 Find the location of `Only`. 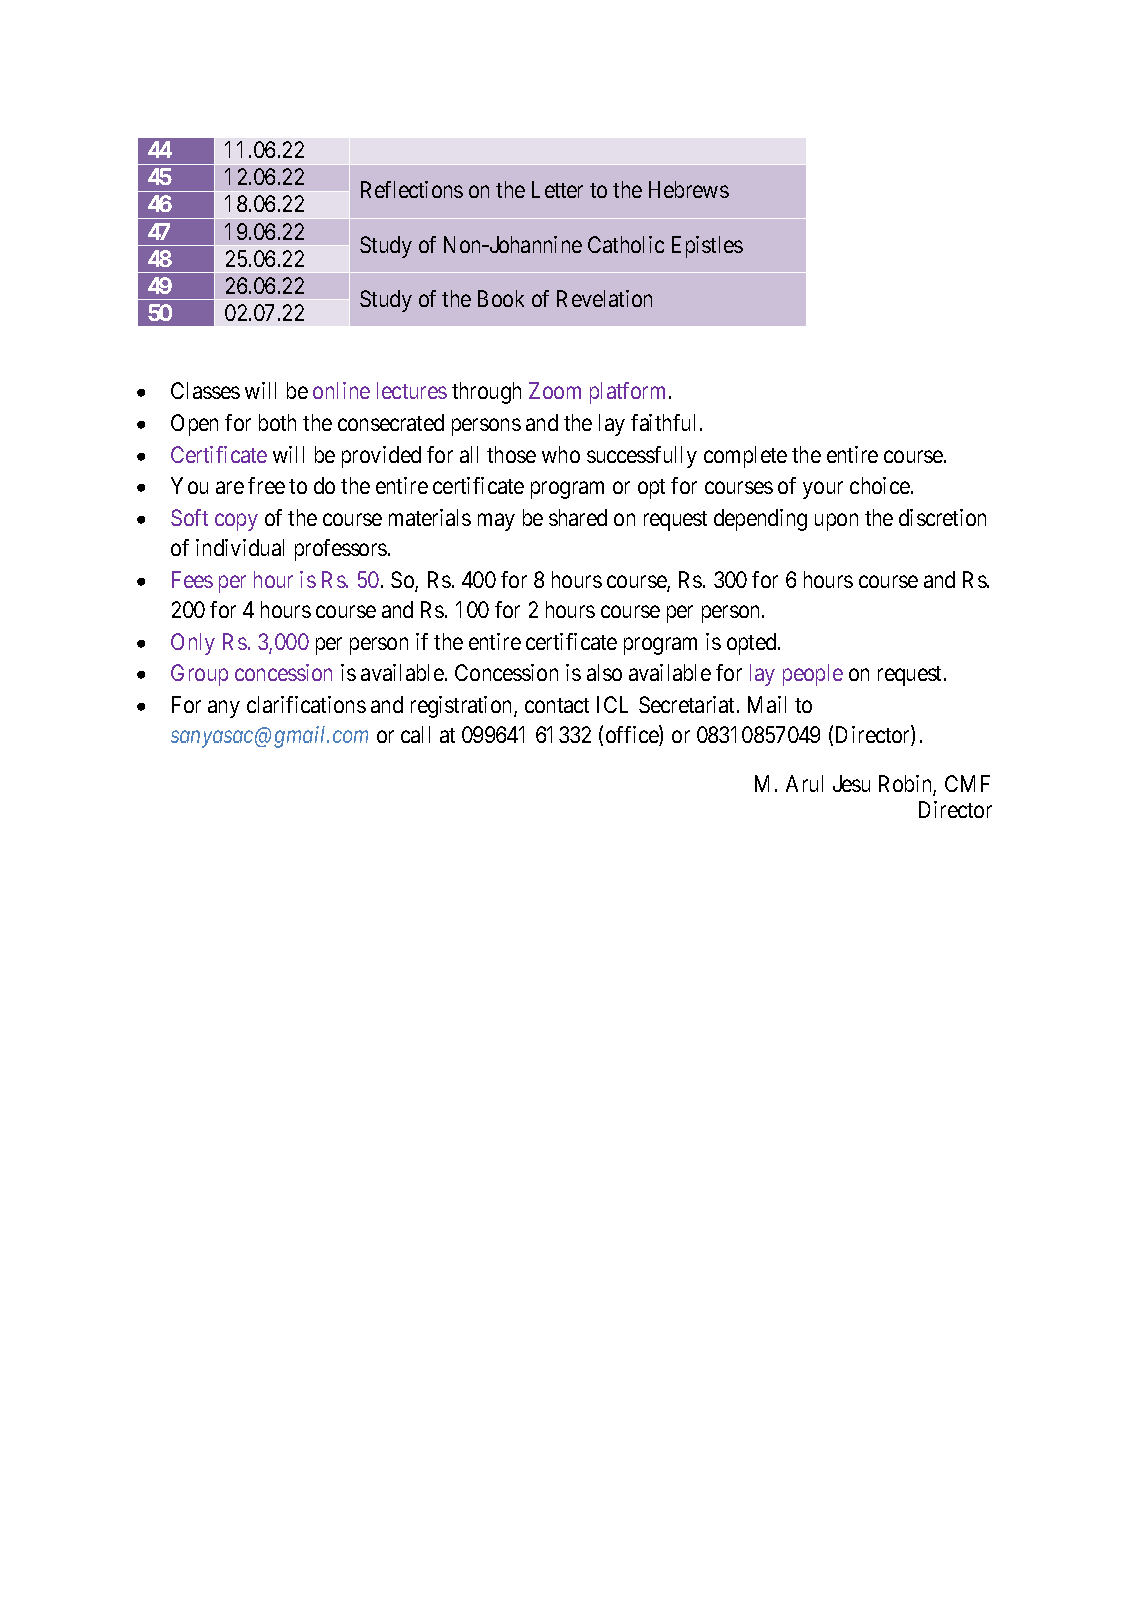

Only is located at coordinates (193, 644).
